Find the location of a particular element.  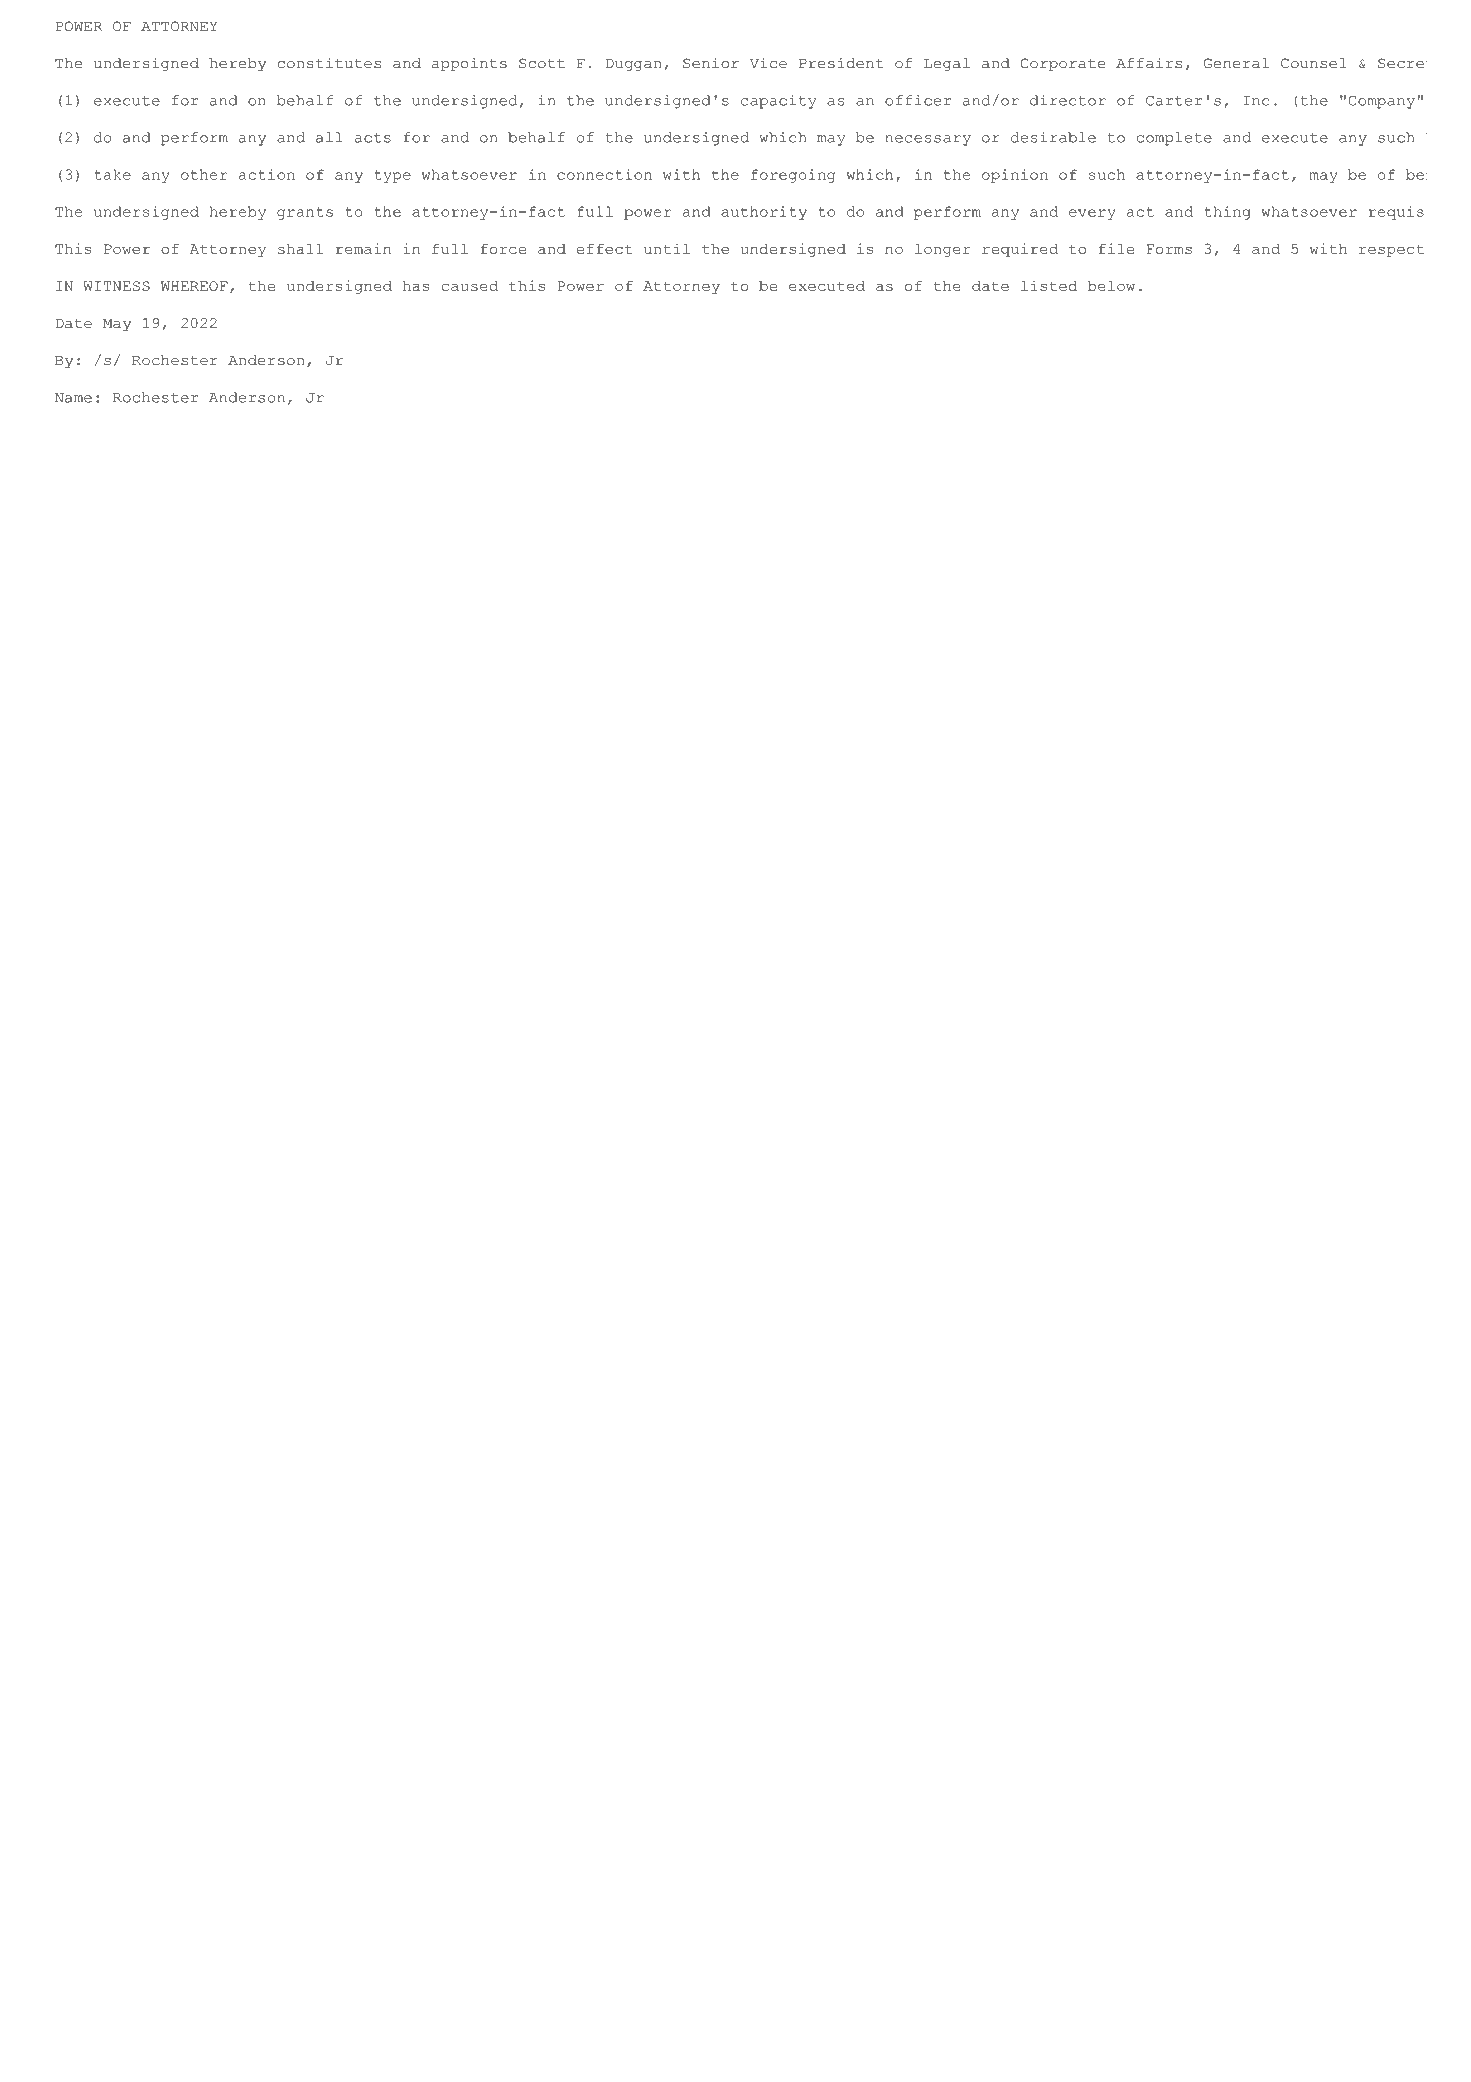

grants is located at coordinates (305, 213).
